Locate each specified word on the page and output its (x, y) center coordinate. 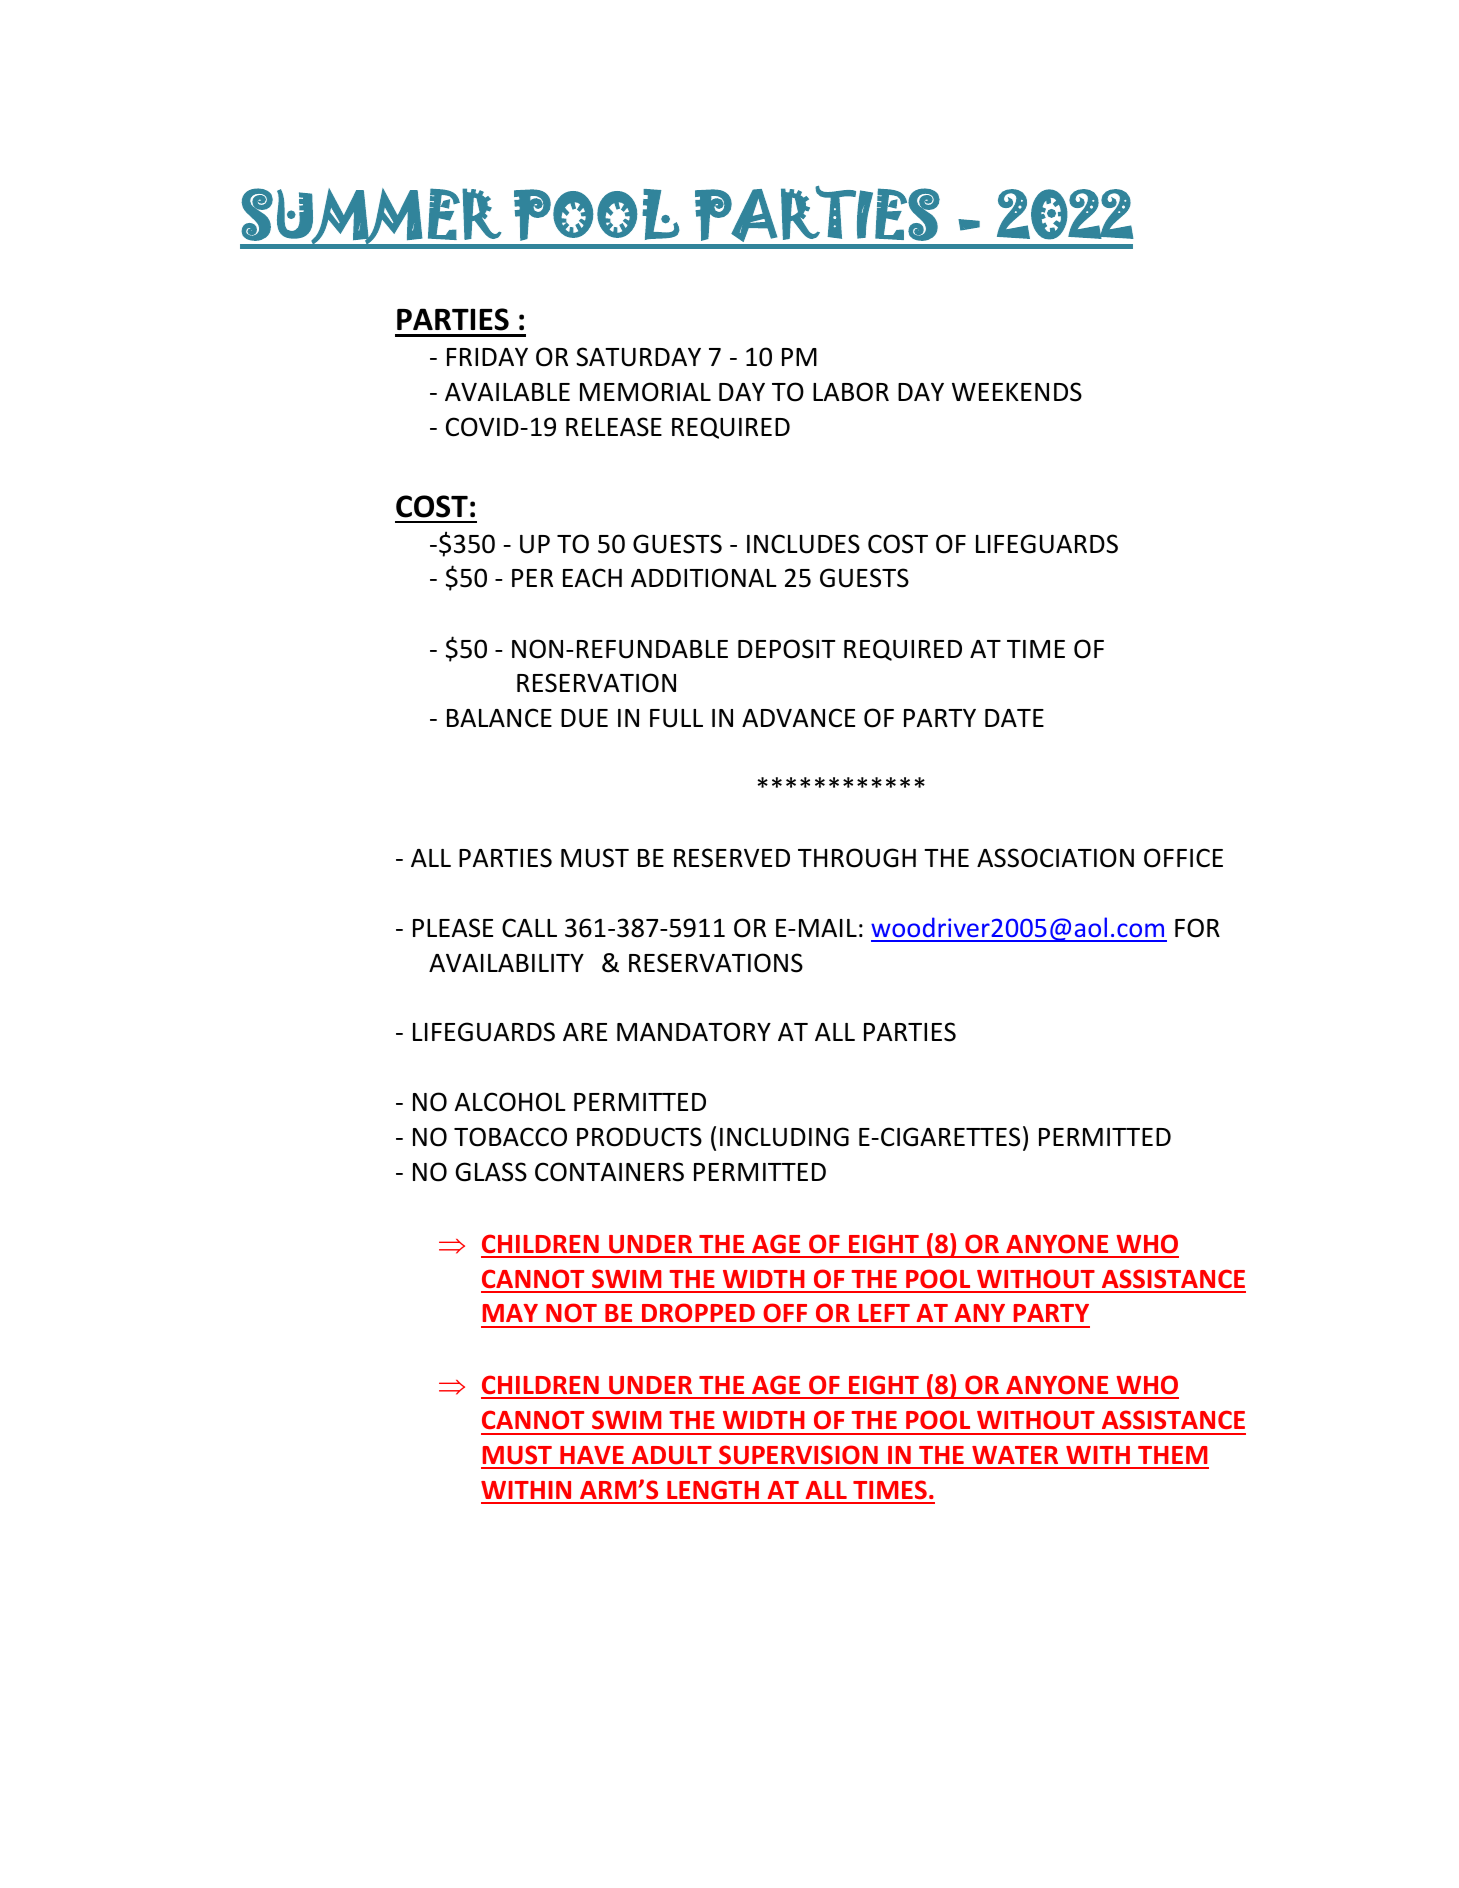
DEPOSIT (786, 649)
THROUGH (857, 858)
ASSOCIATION (1055, 858)
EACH (592, 577)
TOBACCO (510, 1137)
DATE (1014, 718)
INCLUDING (784, 1137)
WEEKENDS (1017, 392)
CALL (529, 928)
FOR (1197, 928)
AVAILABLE (507, 392)
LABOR (851, 392)
